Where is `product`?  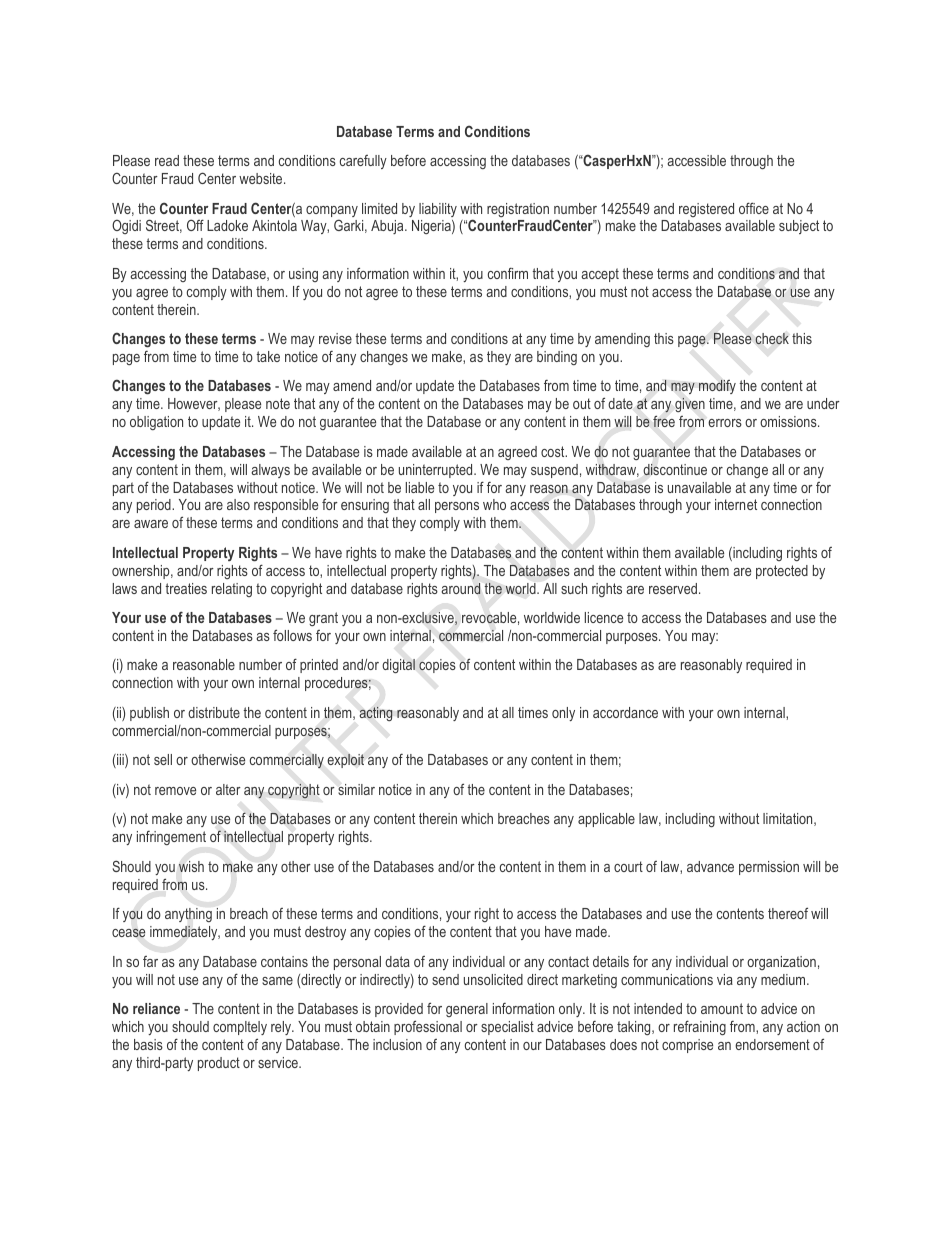
product is located at coordinates (219, 1064).
